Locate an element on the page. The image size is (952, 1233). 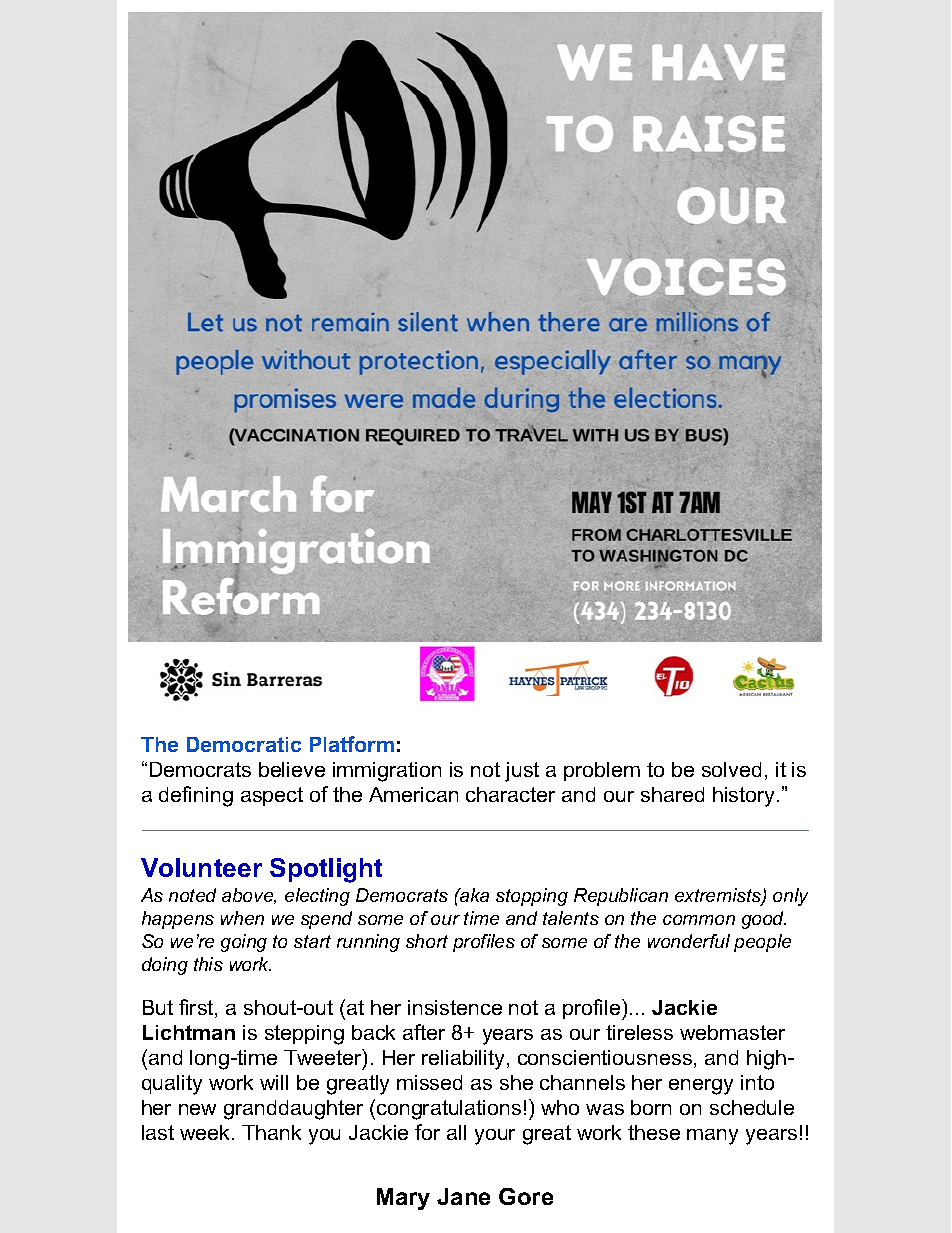
Democratic is located at coordinates (244, 744).
